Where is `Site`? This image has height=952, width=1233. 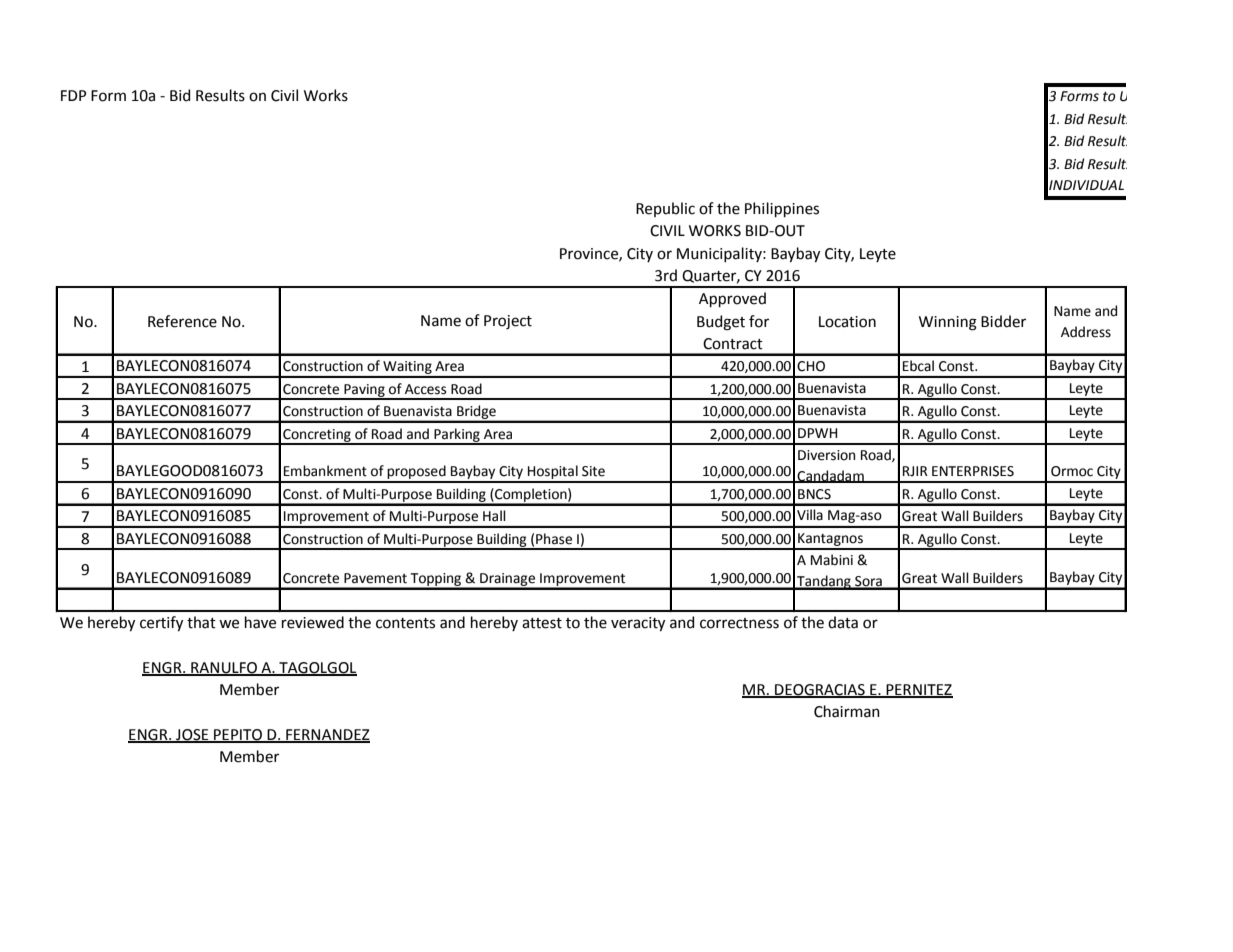 Site is located at coordinates (593, 471).
